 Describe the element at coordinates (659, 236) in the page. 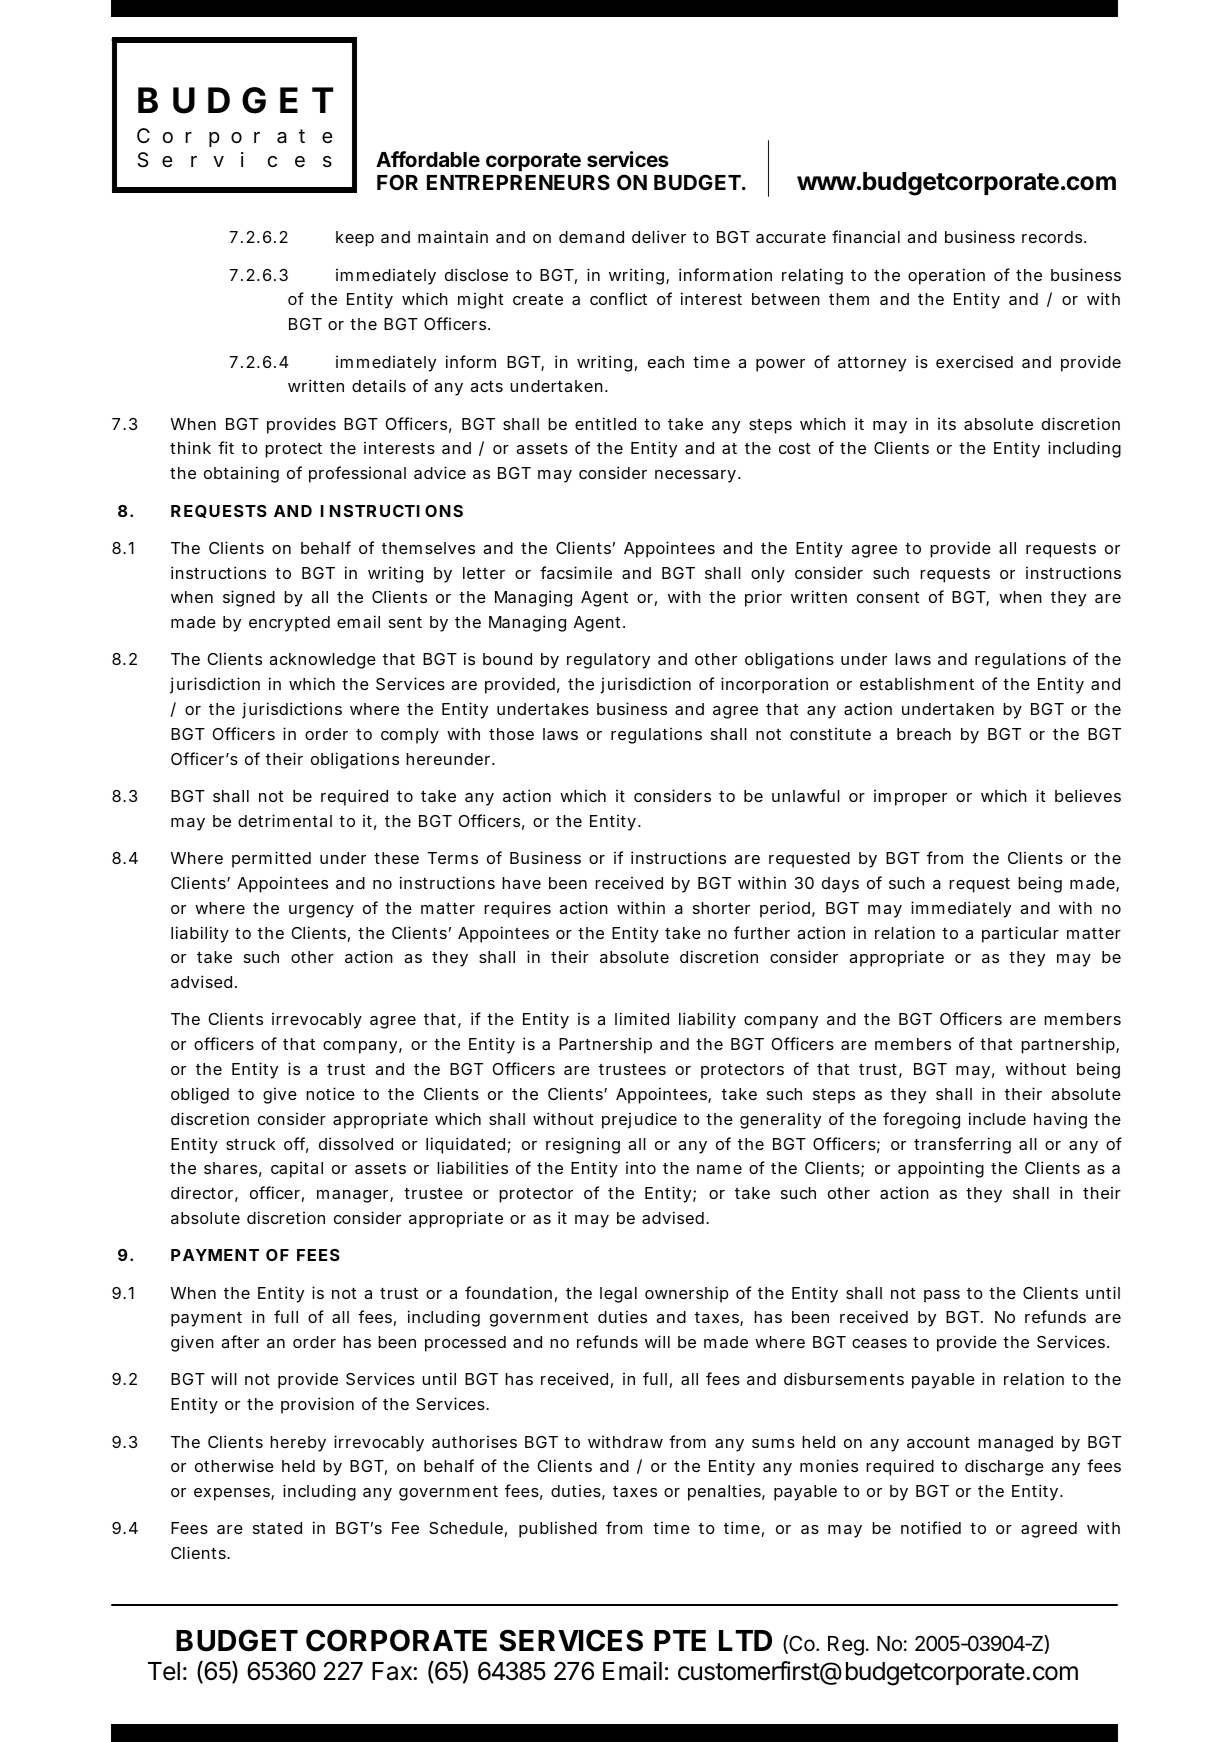

I see `deliver` at that location.
